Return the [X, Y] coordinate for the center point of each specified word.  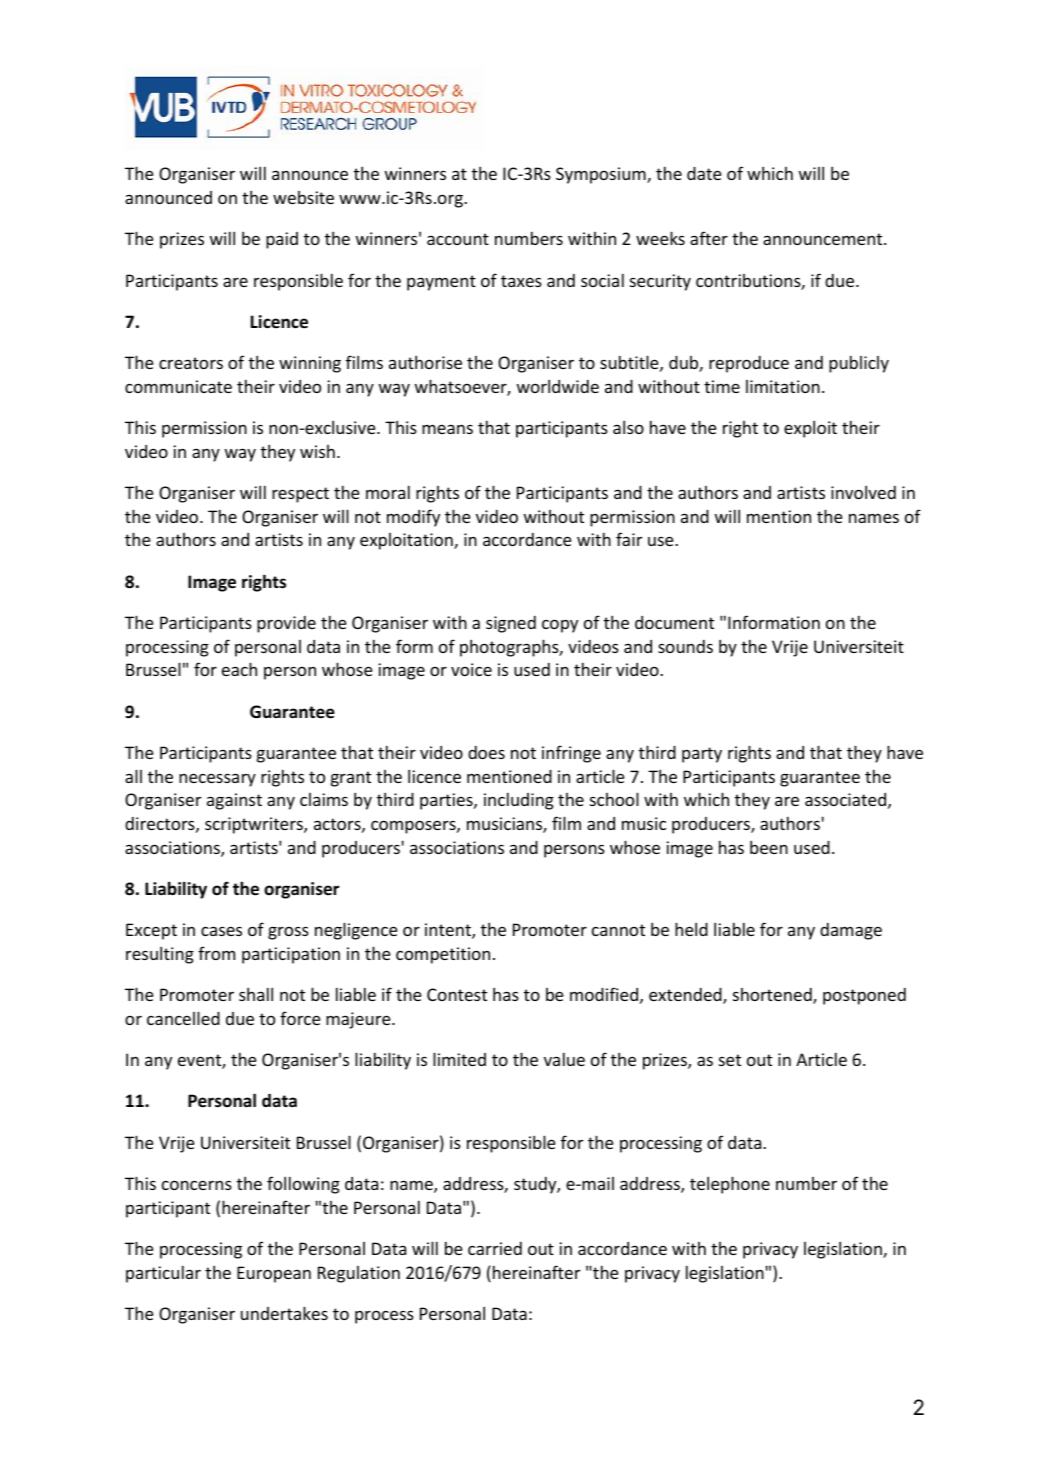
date [704, 173]
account [458, 239]
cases [221, 931]
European [274, 1274]
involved [863, 492]
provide [286, 624]
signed [511, 624]
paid [282, 240]
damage [851, 931]
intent [449, 931]
